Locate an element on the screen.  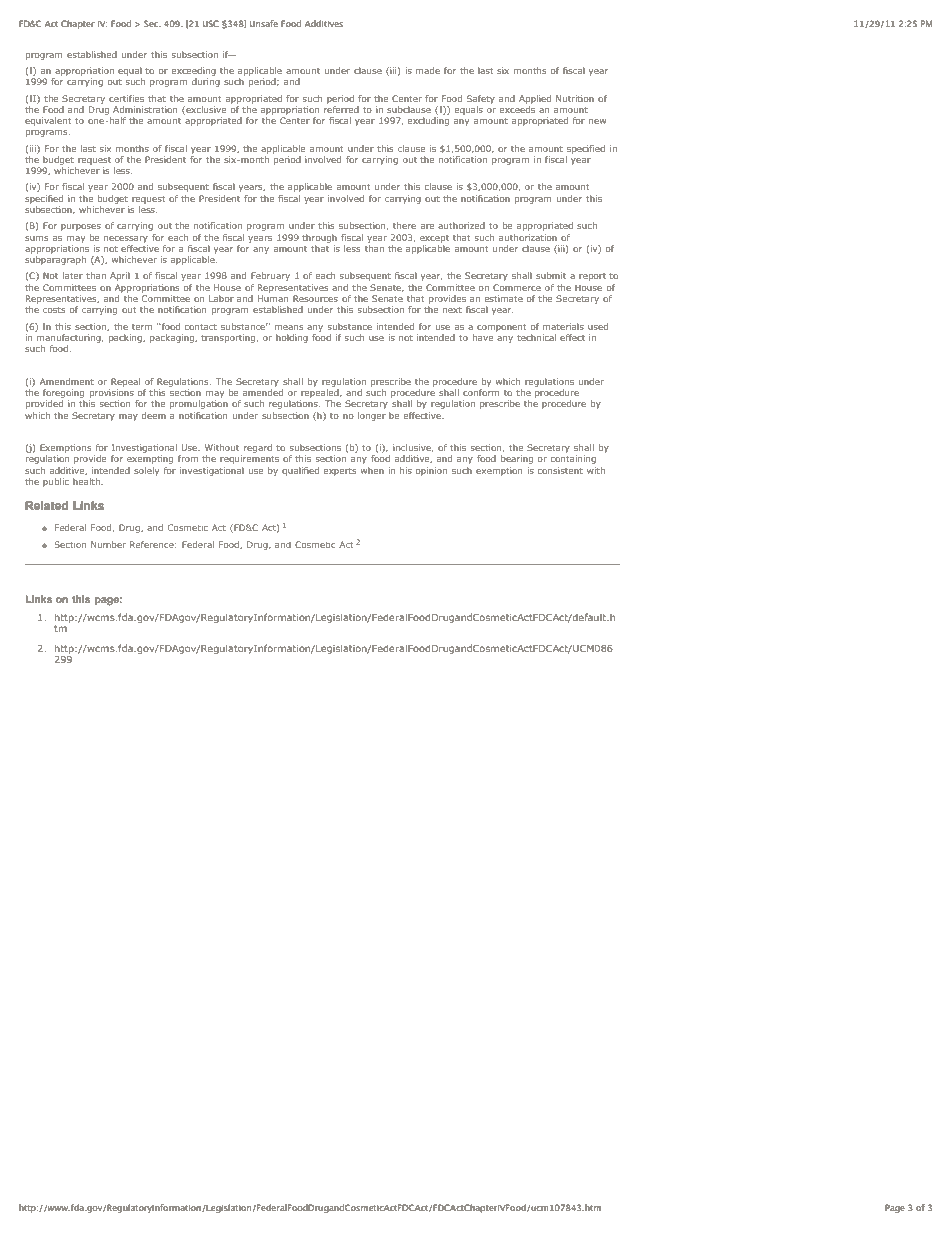
Amendment is located at coordinates (67, 381).
